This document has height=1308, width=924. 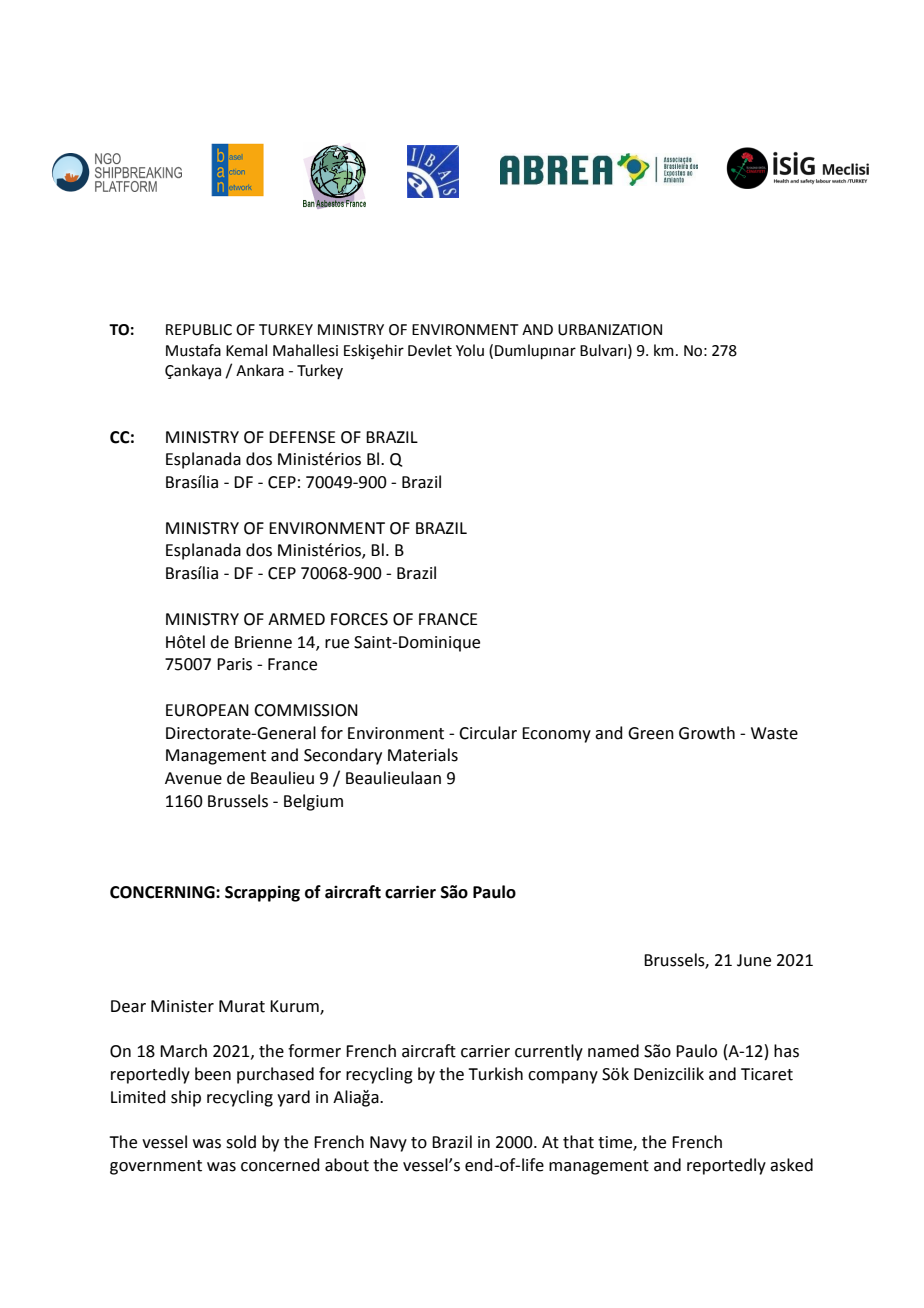 What do you see at coordinates (163, 892) in the document?
I see `CONCERNING` at bounding box center [163, 892].
